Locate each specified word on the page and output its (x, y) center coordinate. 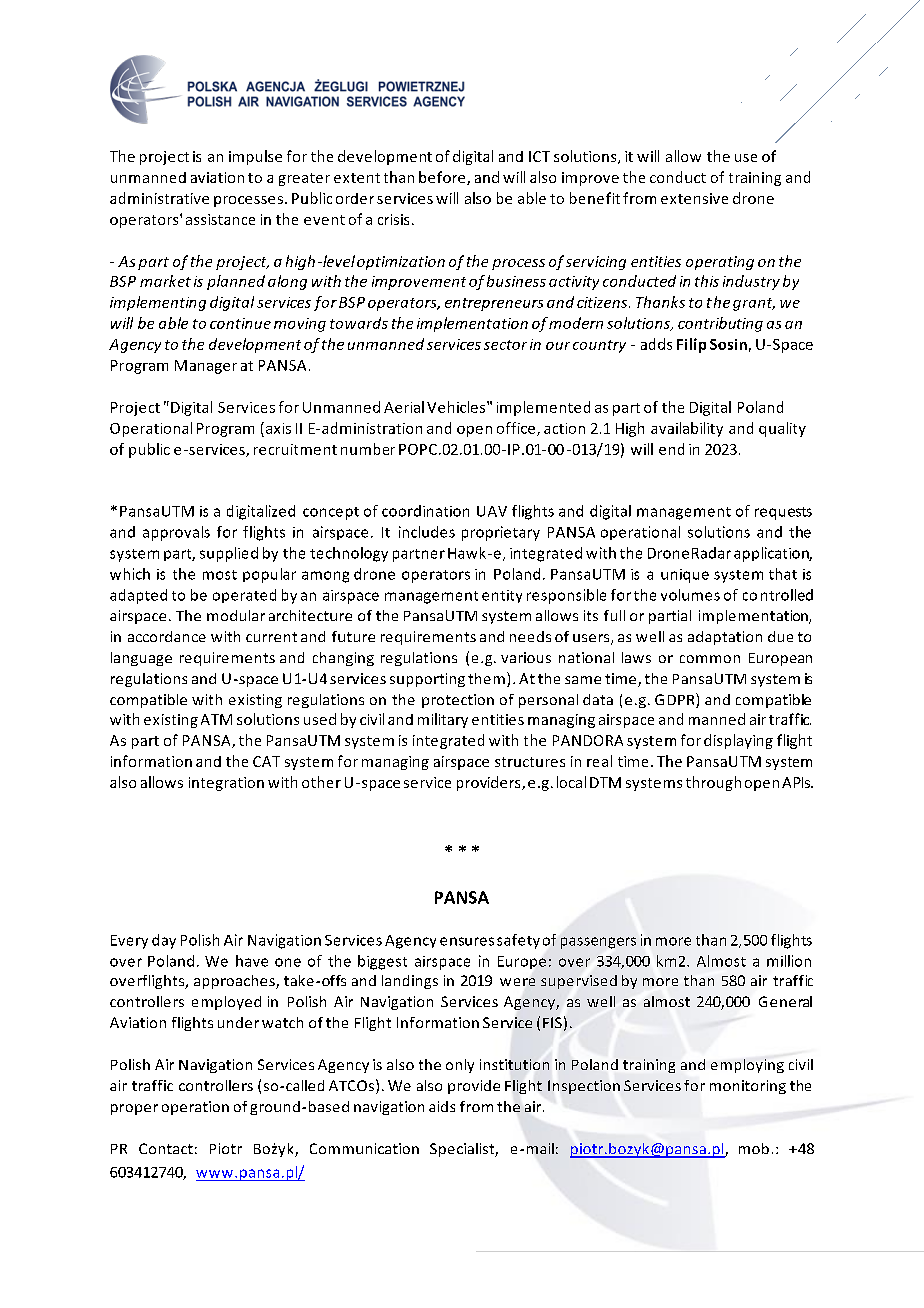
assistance (220, 219)
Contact (166, 1148)
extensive (694, 198)
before (443, 178)
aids (442, 1106)
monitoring (748, 1087)
